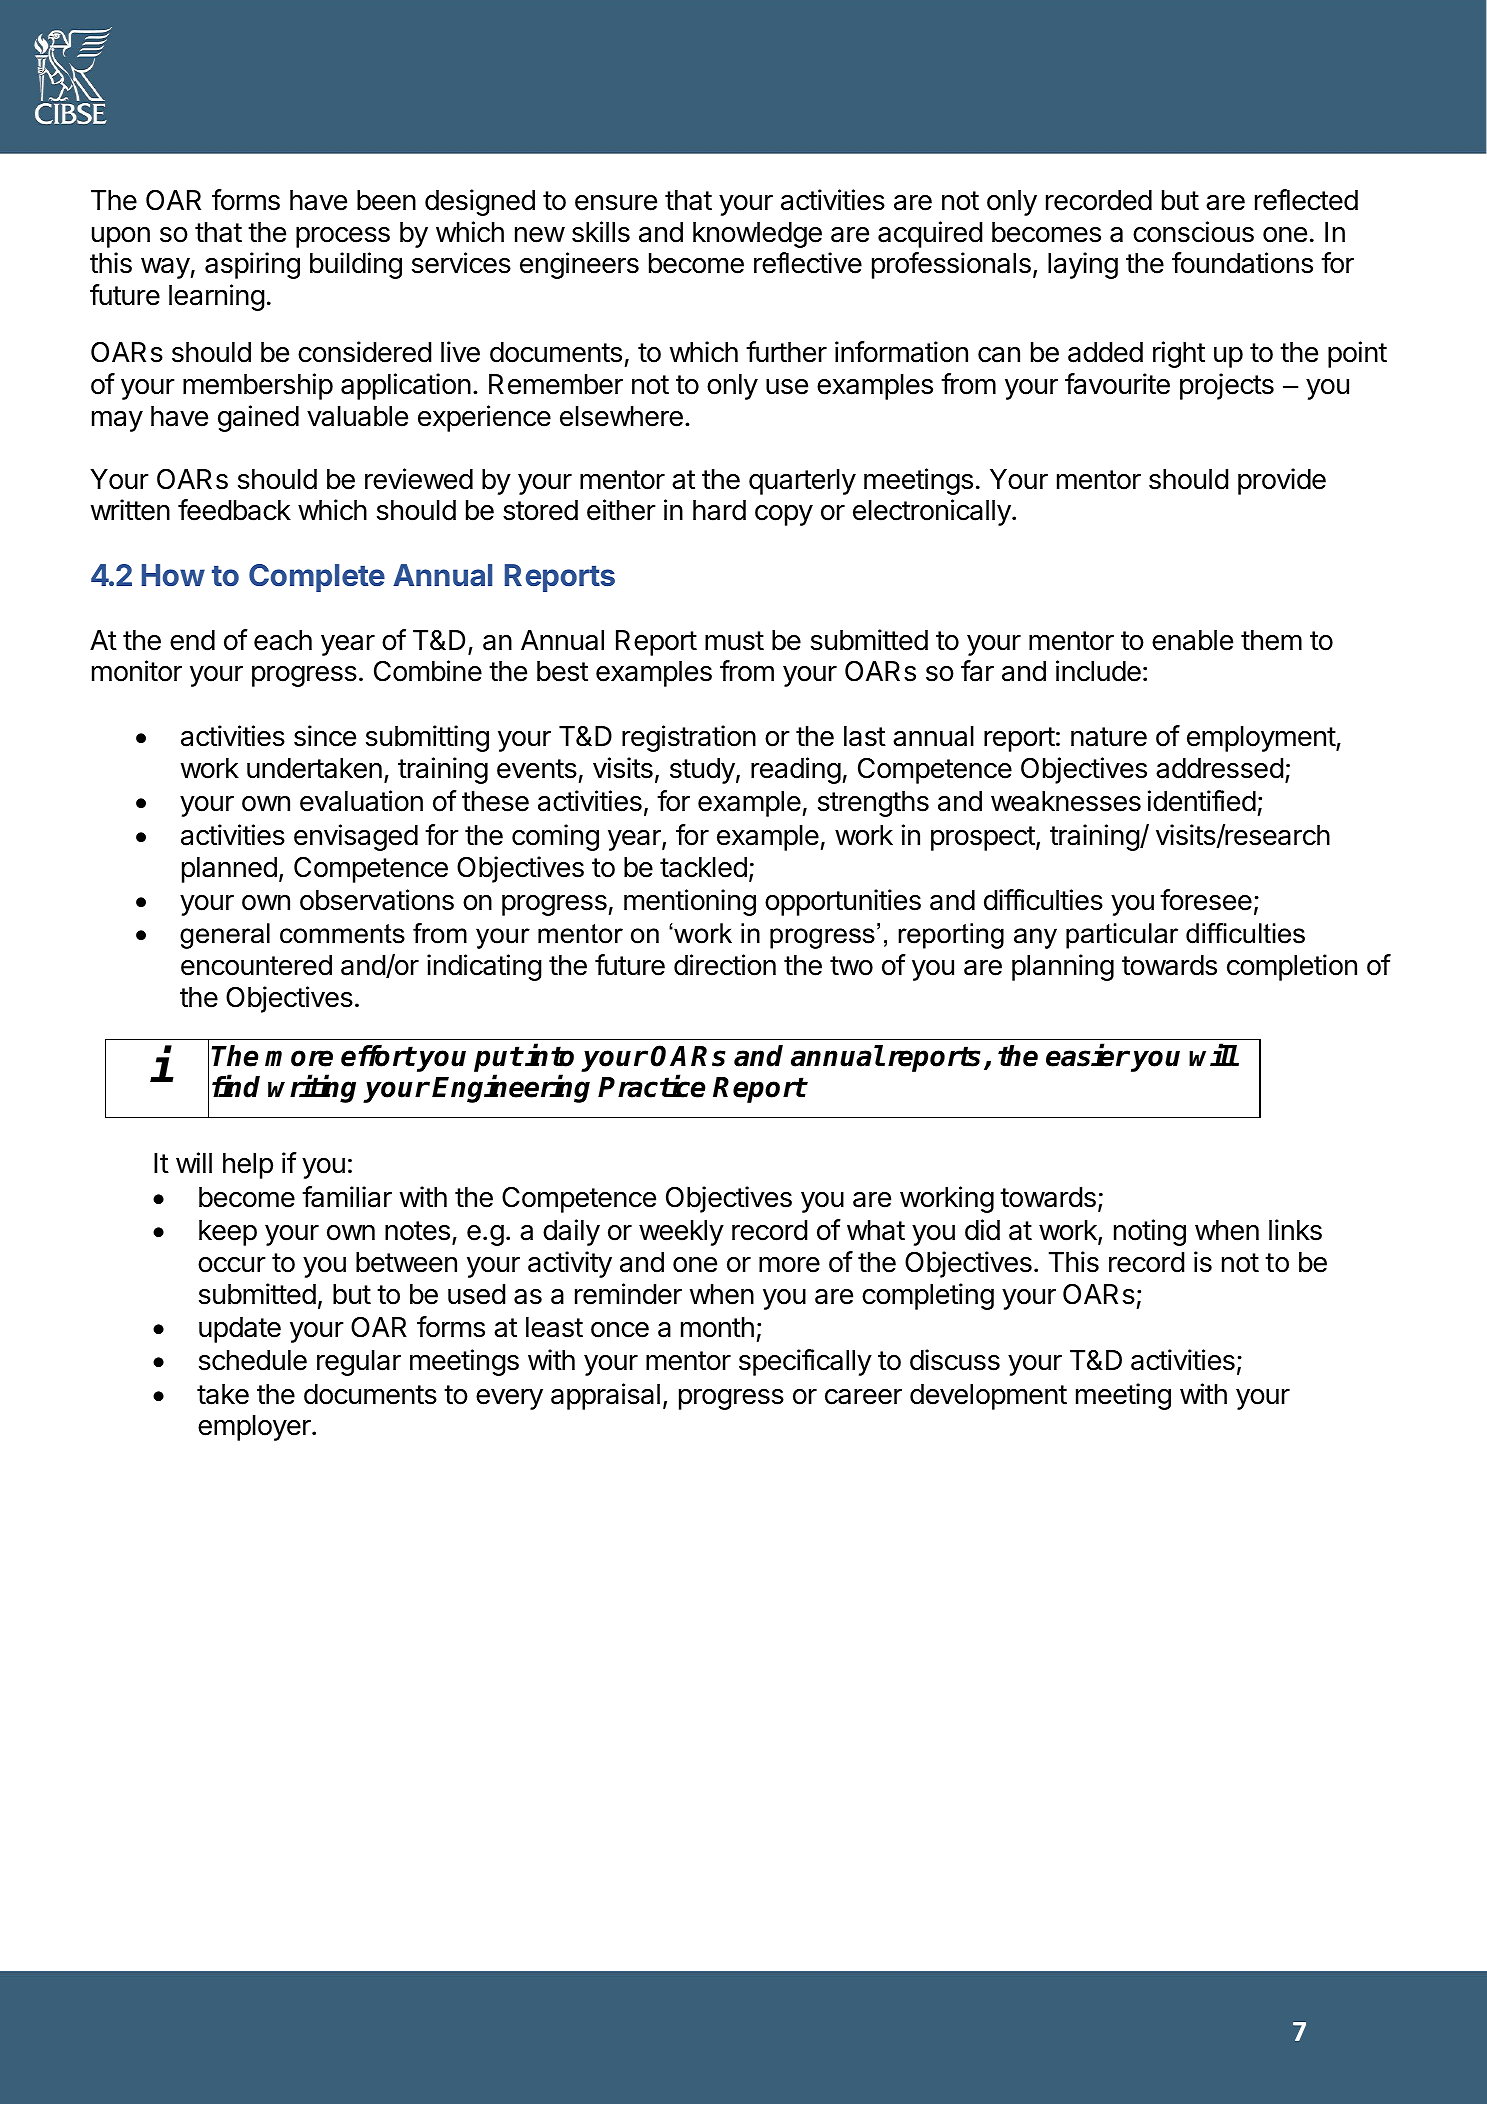  Describe the element at coordinates (252, 265) in the screenshot. I see `aspiring` at that location.
